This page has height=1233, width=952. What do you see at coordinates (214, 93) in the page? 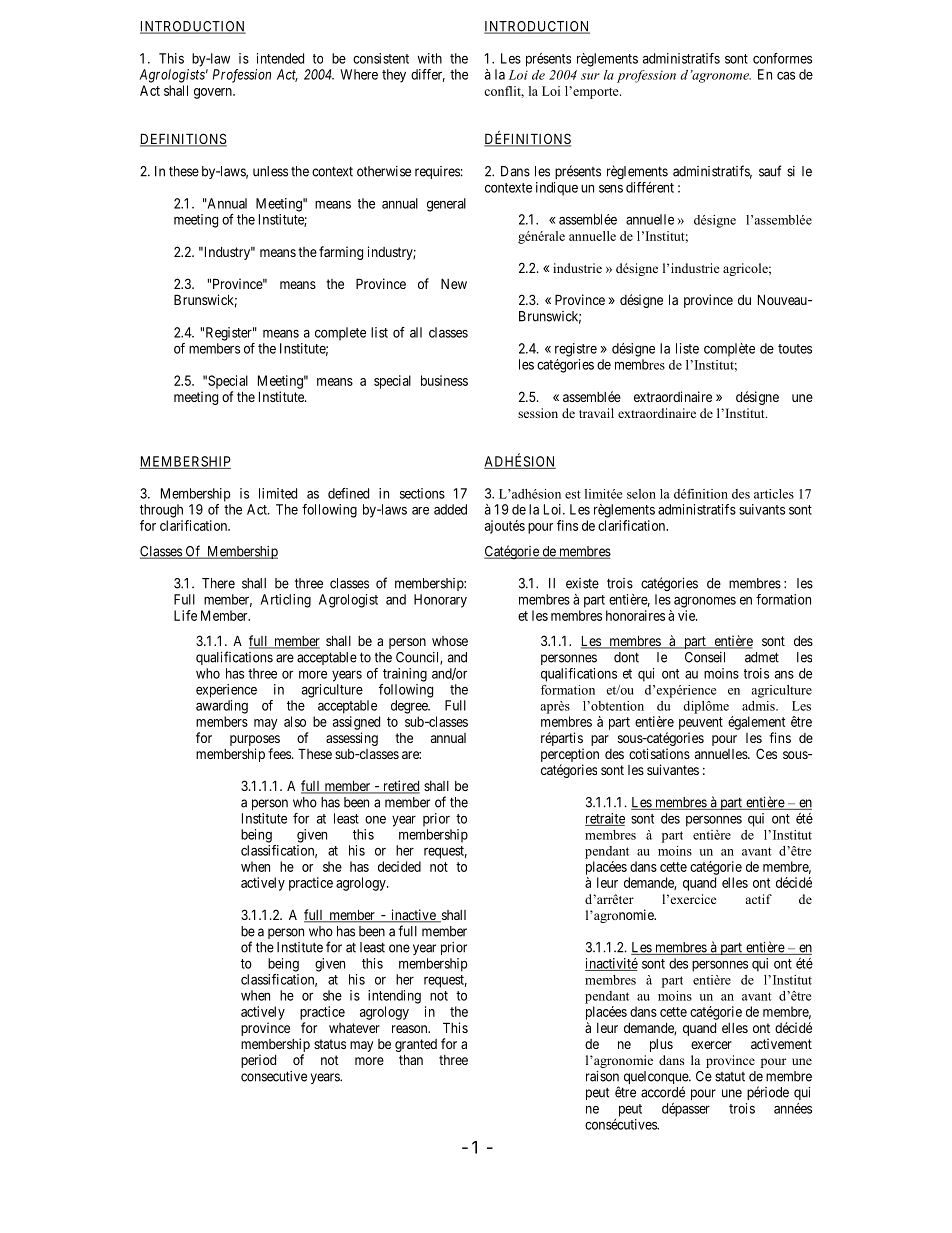
I see `govern` at bounding box center [214, 93].
